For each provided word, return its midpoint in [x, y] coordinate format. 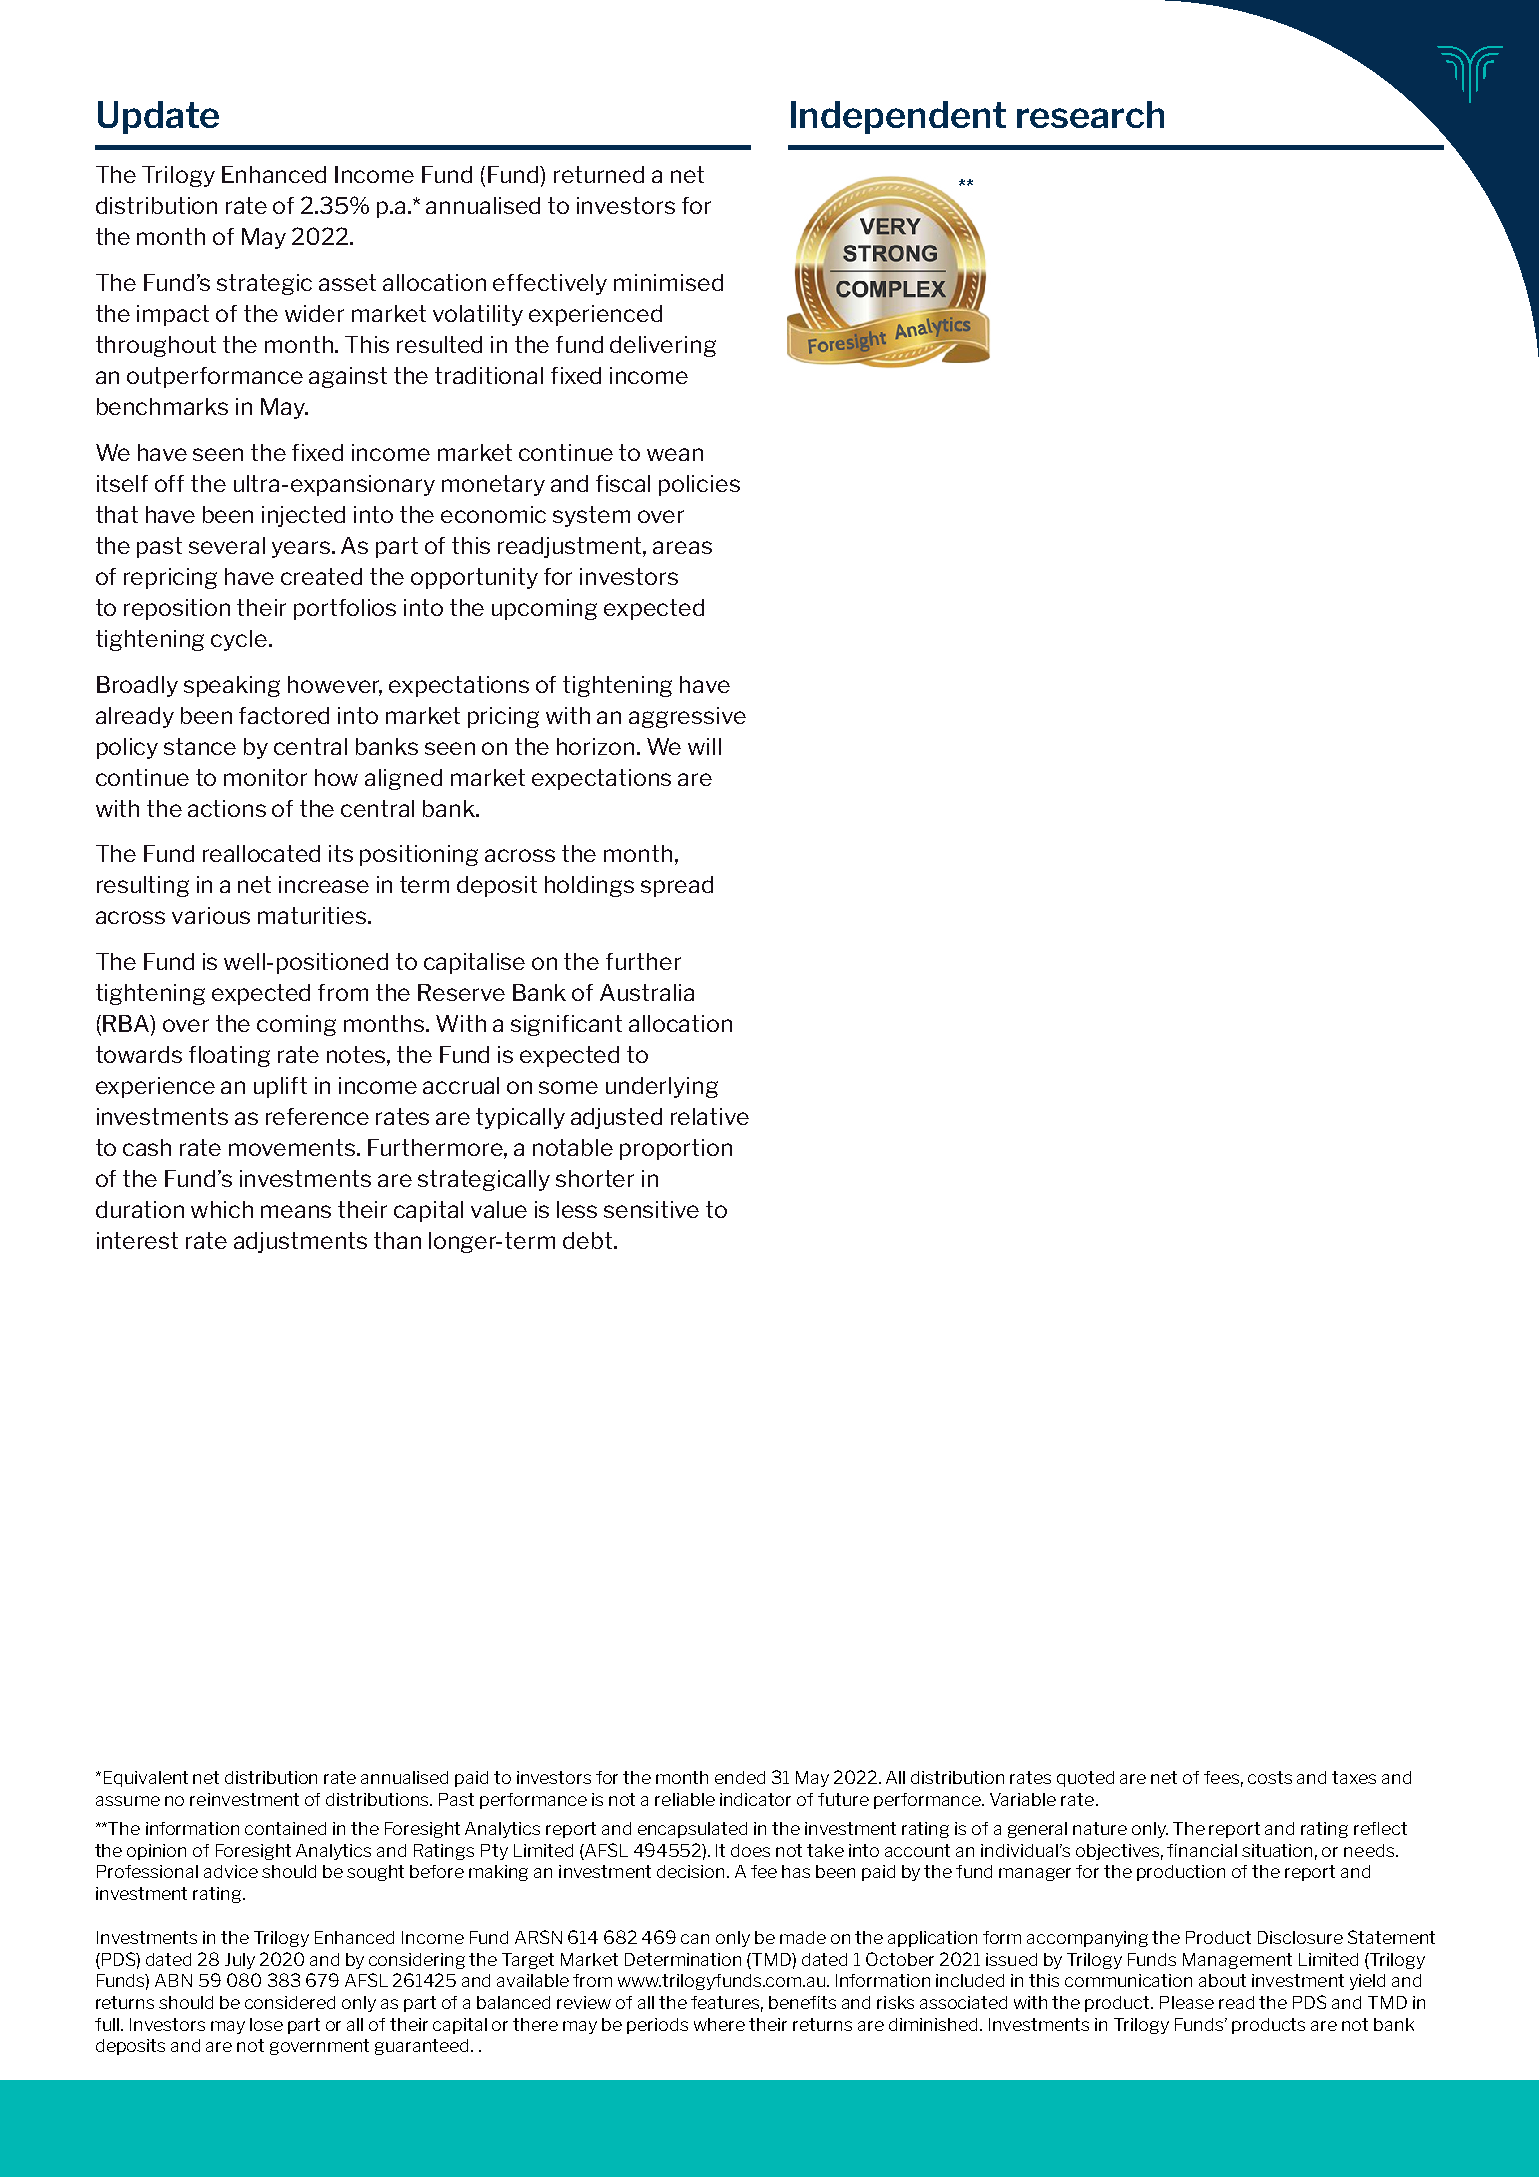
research [1090, 114]
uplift [280, 1087]
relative [710, 1116]
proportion [676, 1149]
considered [290, 2002]
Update [158, 117]
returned [599, 174]
